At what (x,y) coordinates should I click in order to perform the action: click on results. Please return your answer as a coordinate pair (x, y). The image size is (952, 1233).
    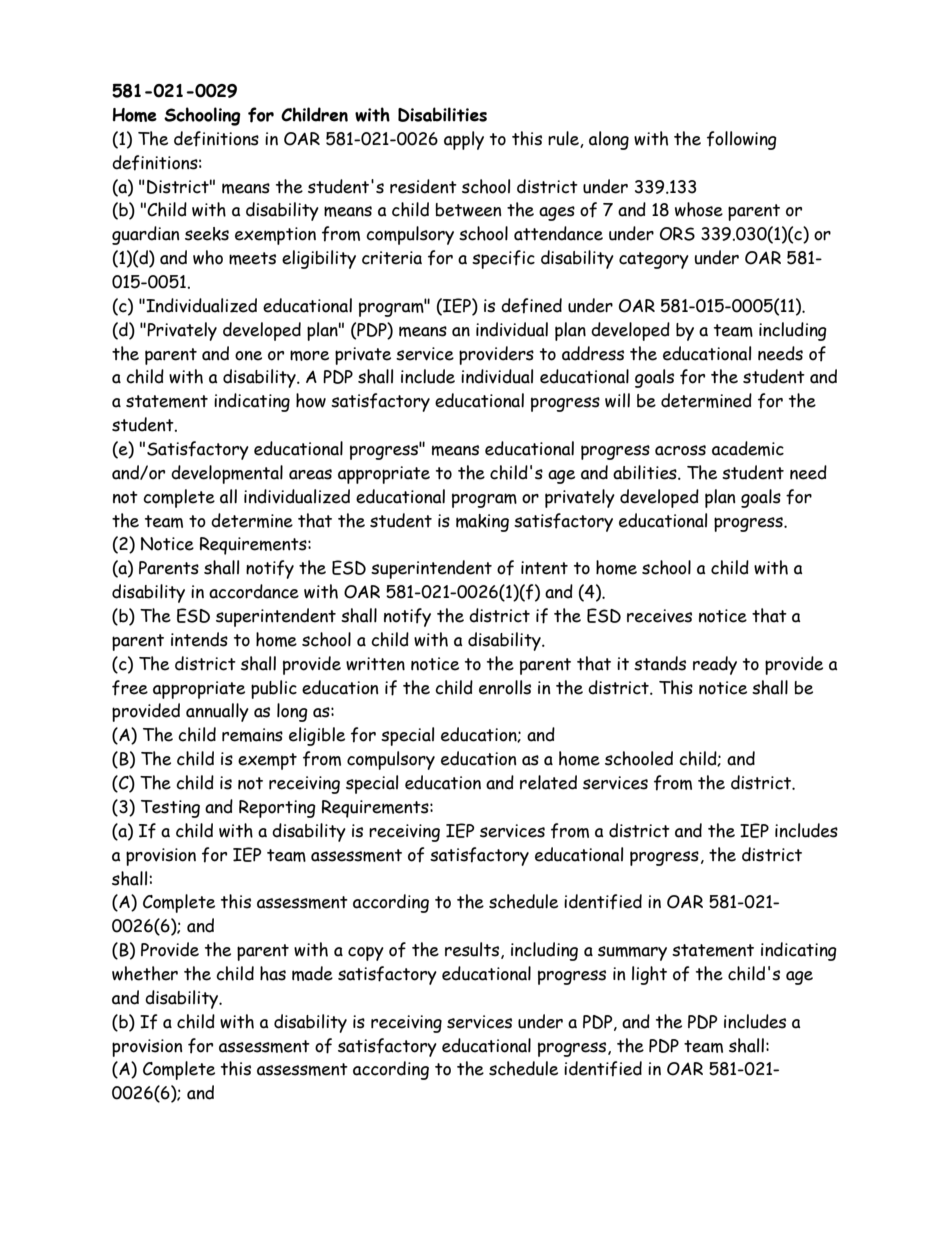
    Looking at the image, I should click on (473, 950).
